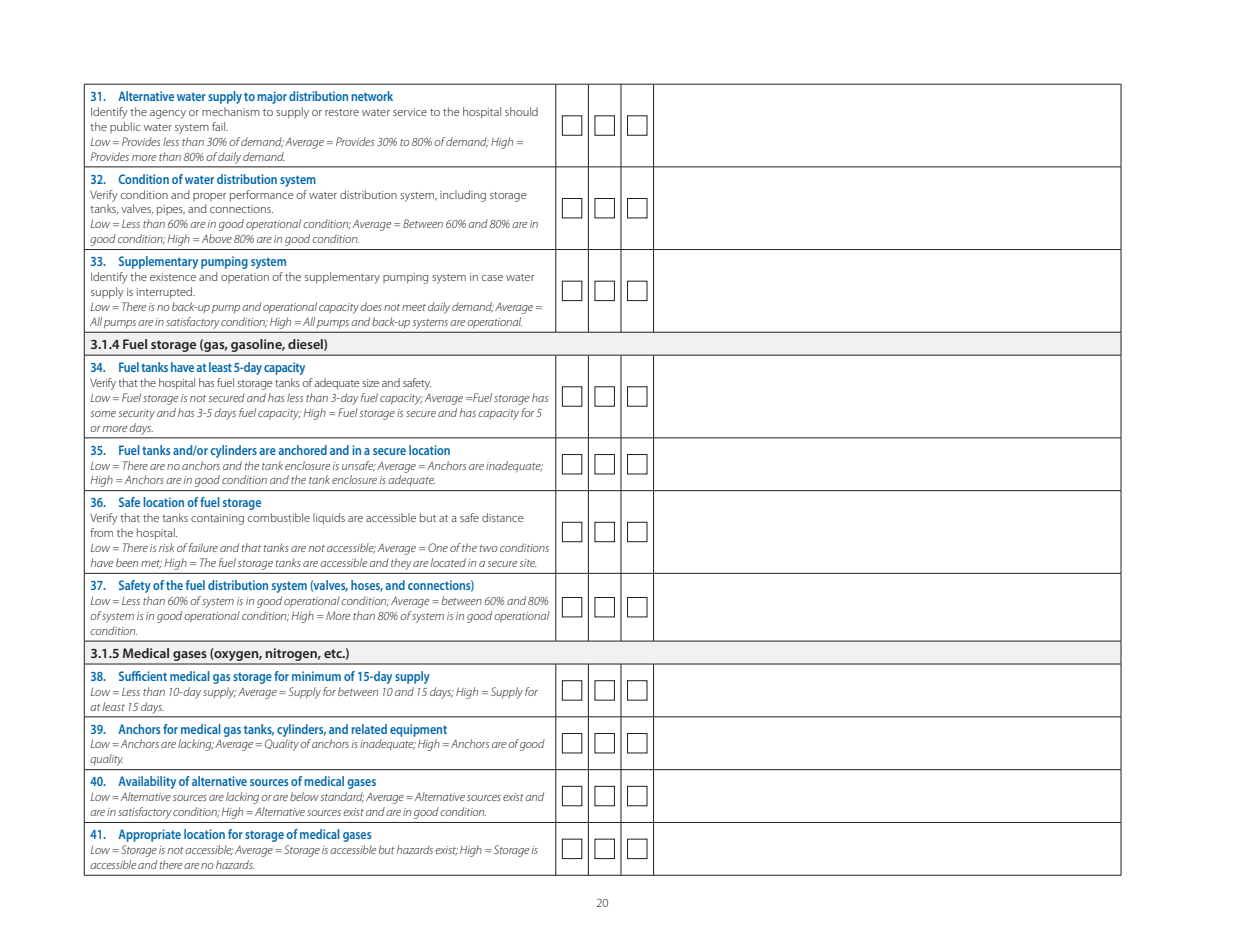 This screenshot has width=1233, height=952. Describe the element at coordinates (521, 111) in the screenshot. I see `should` at that location.
